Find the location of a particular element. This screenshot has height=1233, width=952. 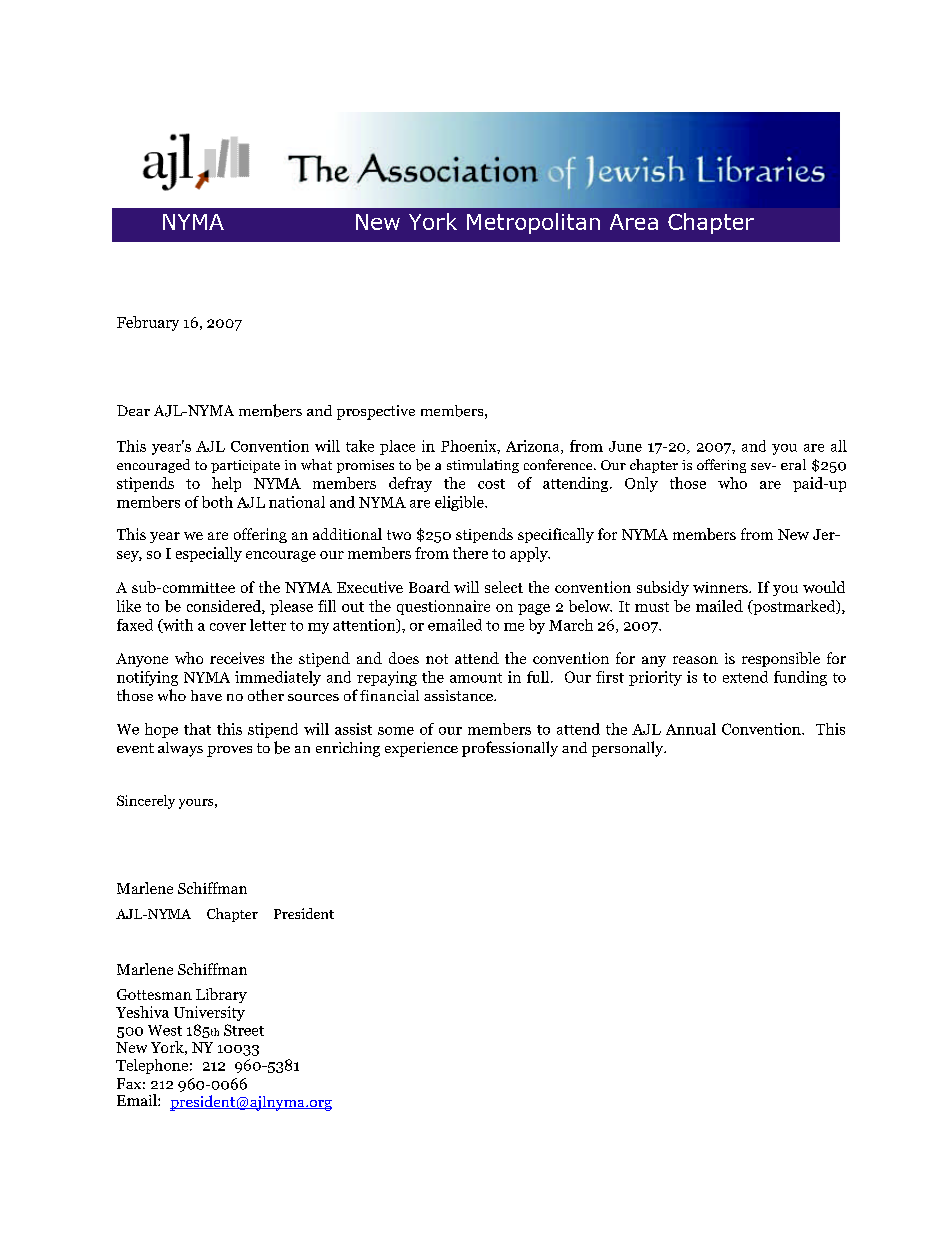

extend is located at coordinates (745, 677).
